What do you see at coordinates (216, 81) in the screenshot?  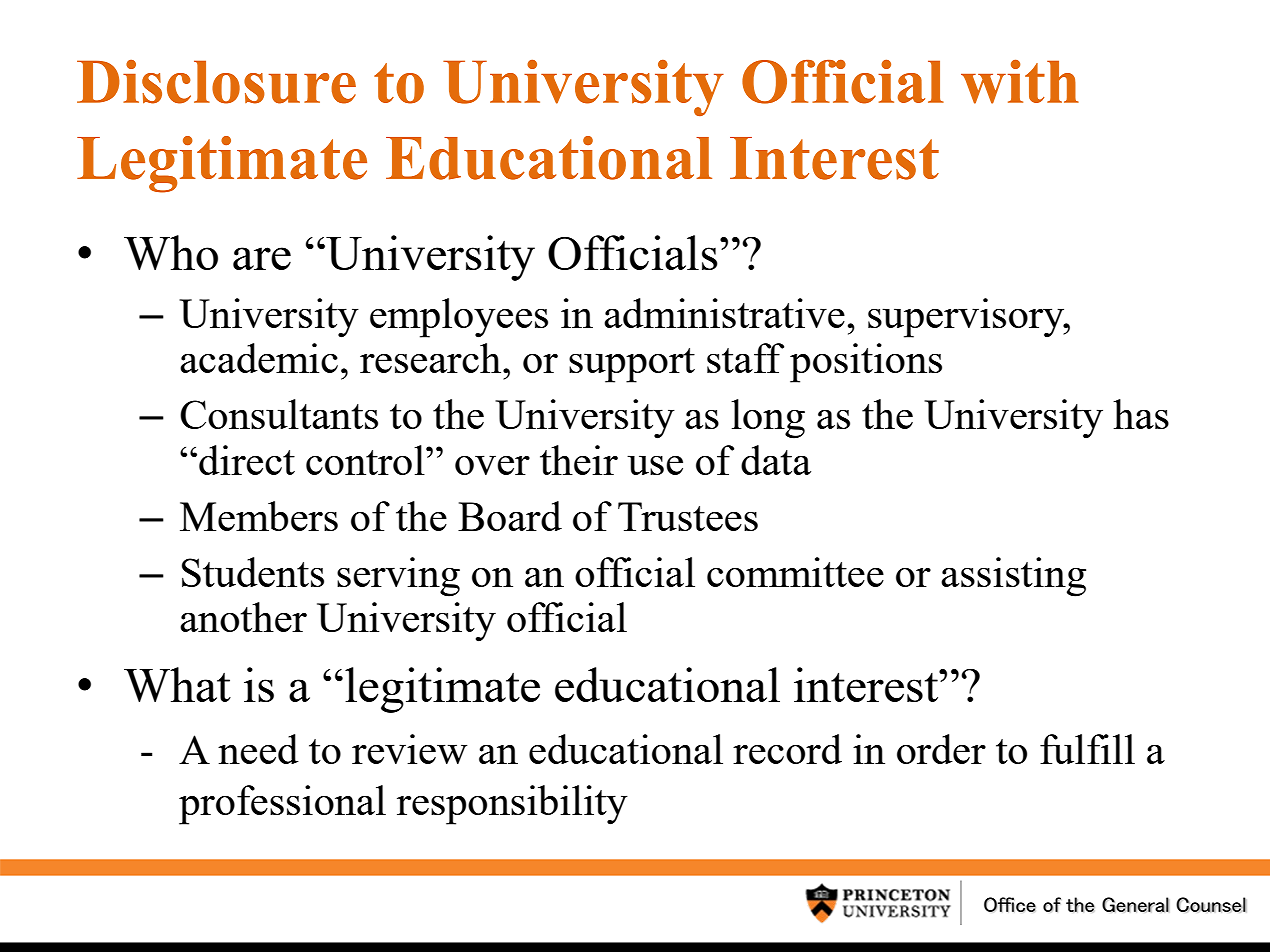 I see `Disclosure` at bounding box center [216, 81].
